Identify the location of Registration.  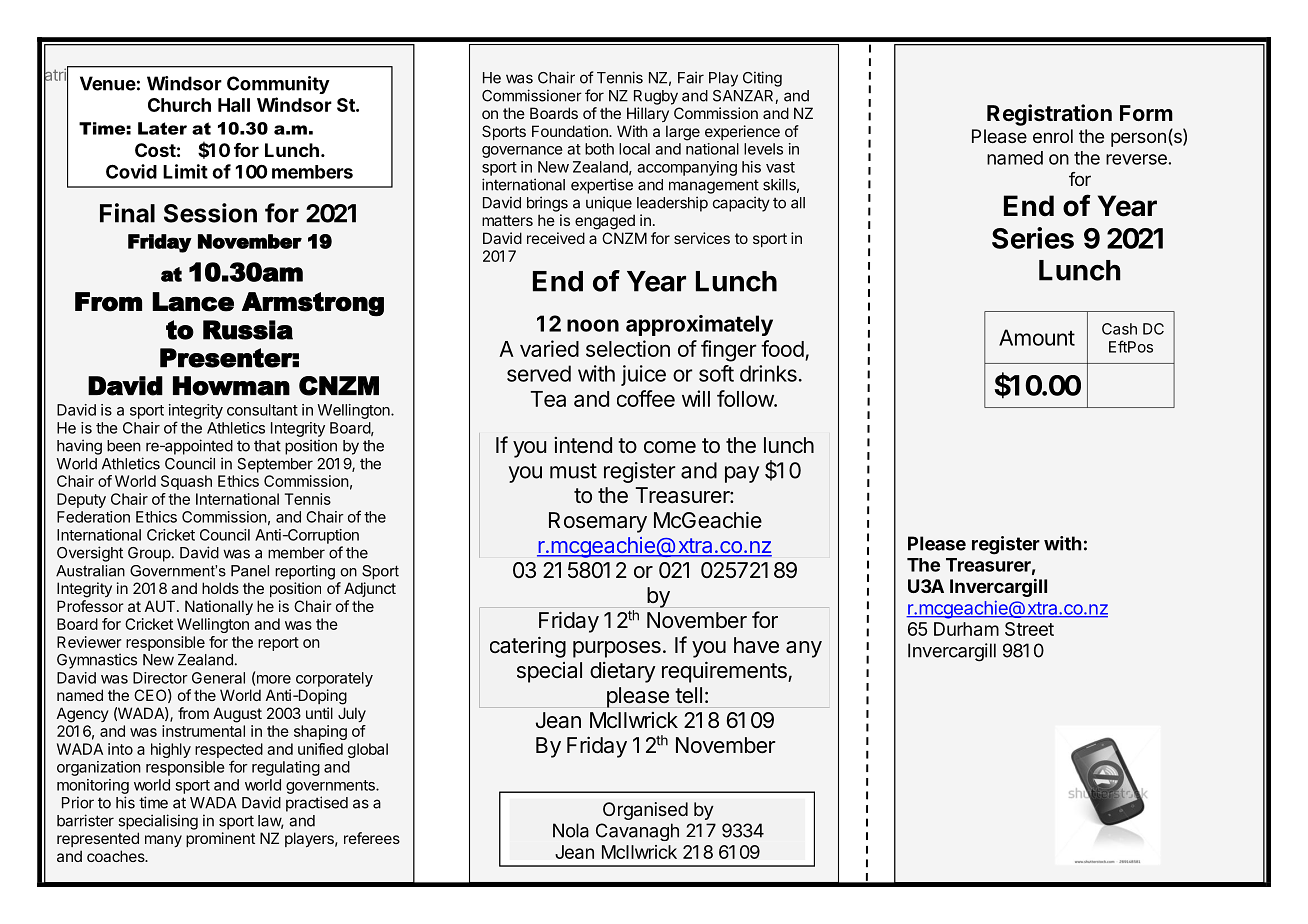
(1049, 115).
